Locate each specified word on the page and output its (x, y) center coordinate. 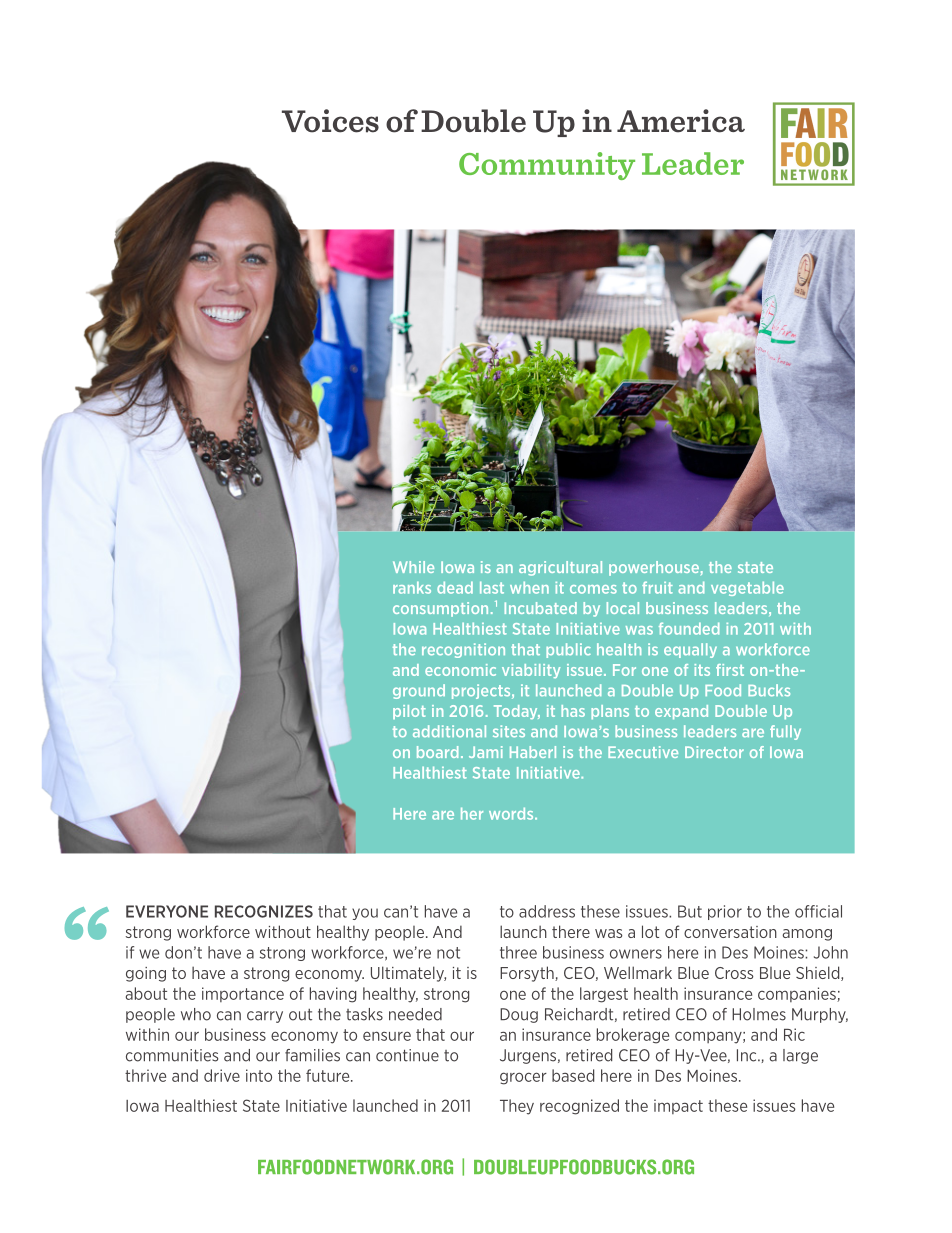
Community (547, 166)
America (681, 121)
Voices (330, 121)
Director (714, 752)
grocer (523, 1078)
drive (222, 1075)
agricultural (560, 568)
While (413, 567)
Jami (486, 752)
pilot (409, 712)
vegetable (747, 588)
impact (678, 1106)
